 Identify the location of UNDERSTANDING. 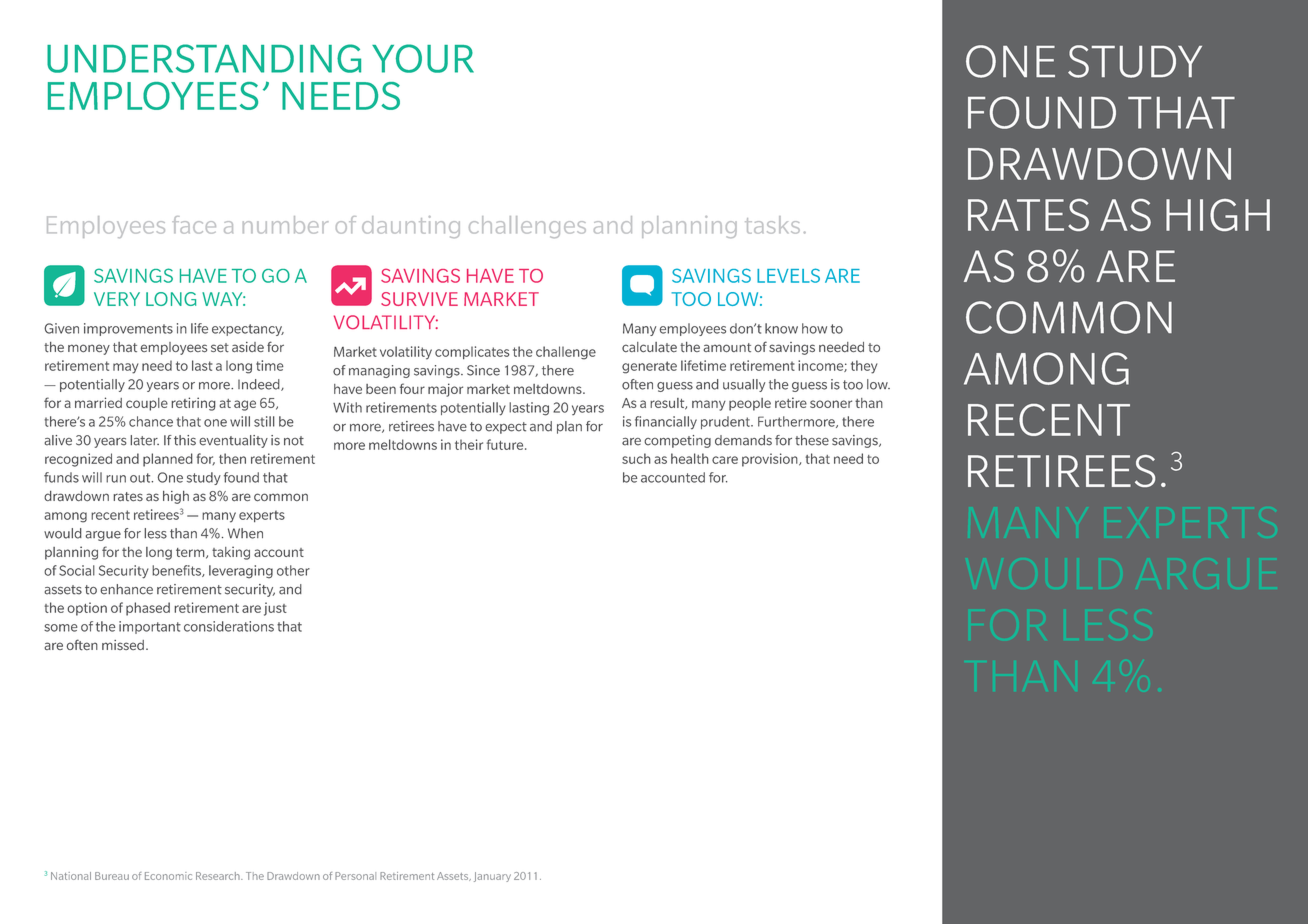
(204, 58).
